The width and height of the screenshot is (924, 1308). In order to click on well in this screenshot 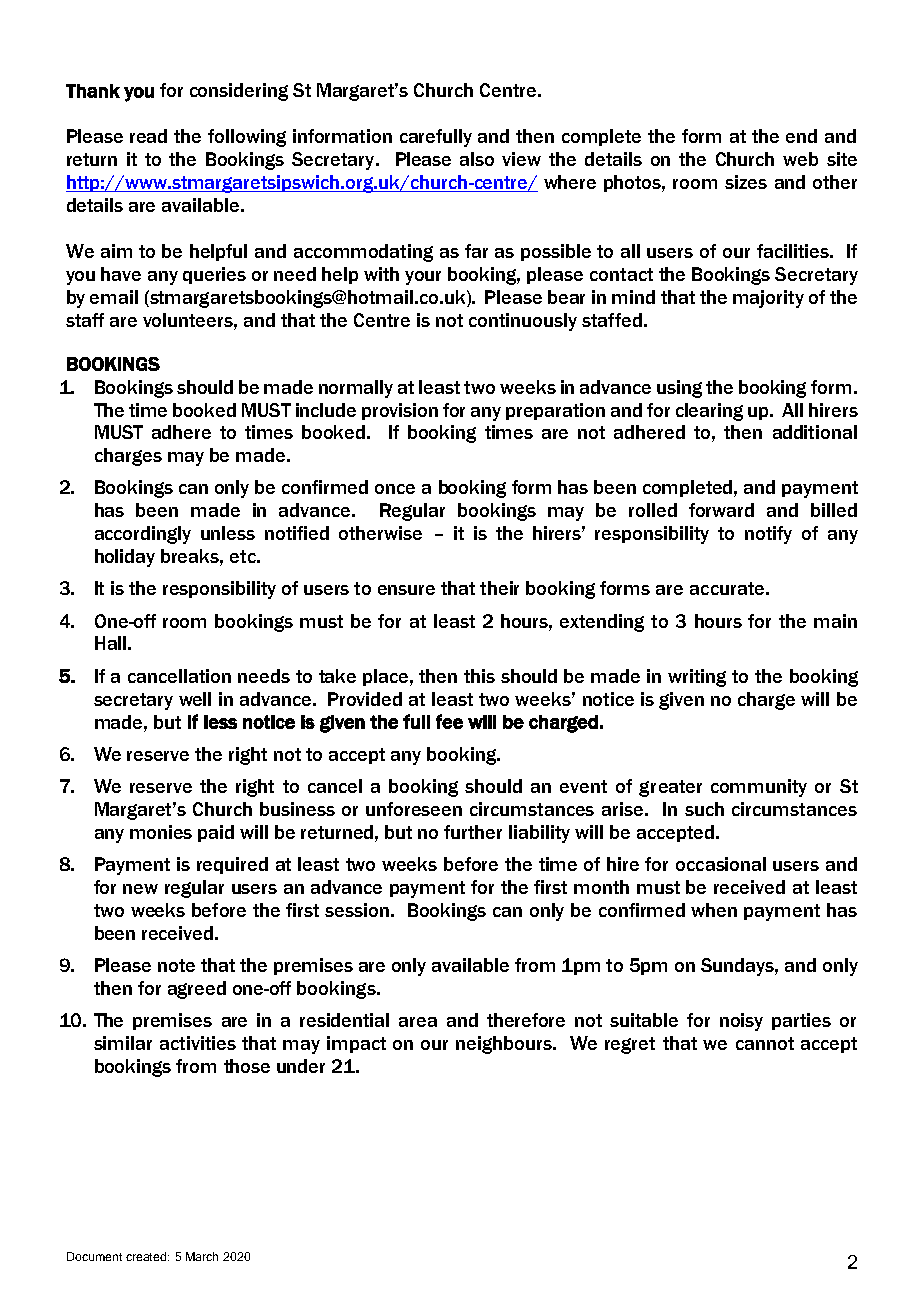, I will do `click(195, 699)`.
